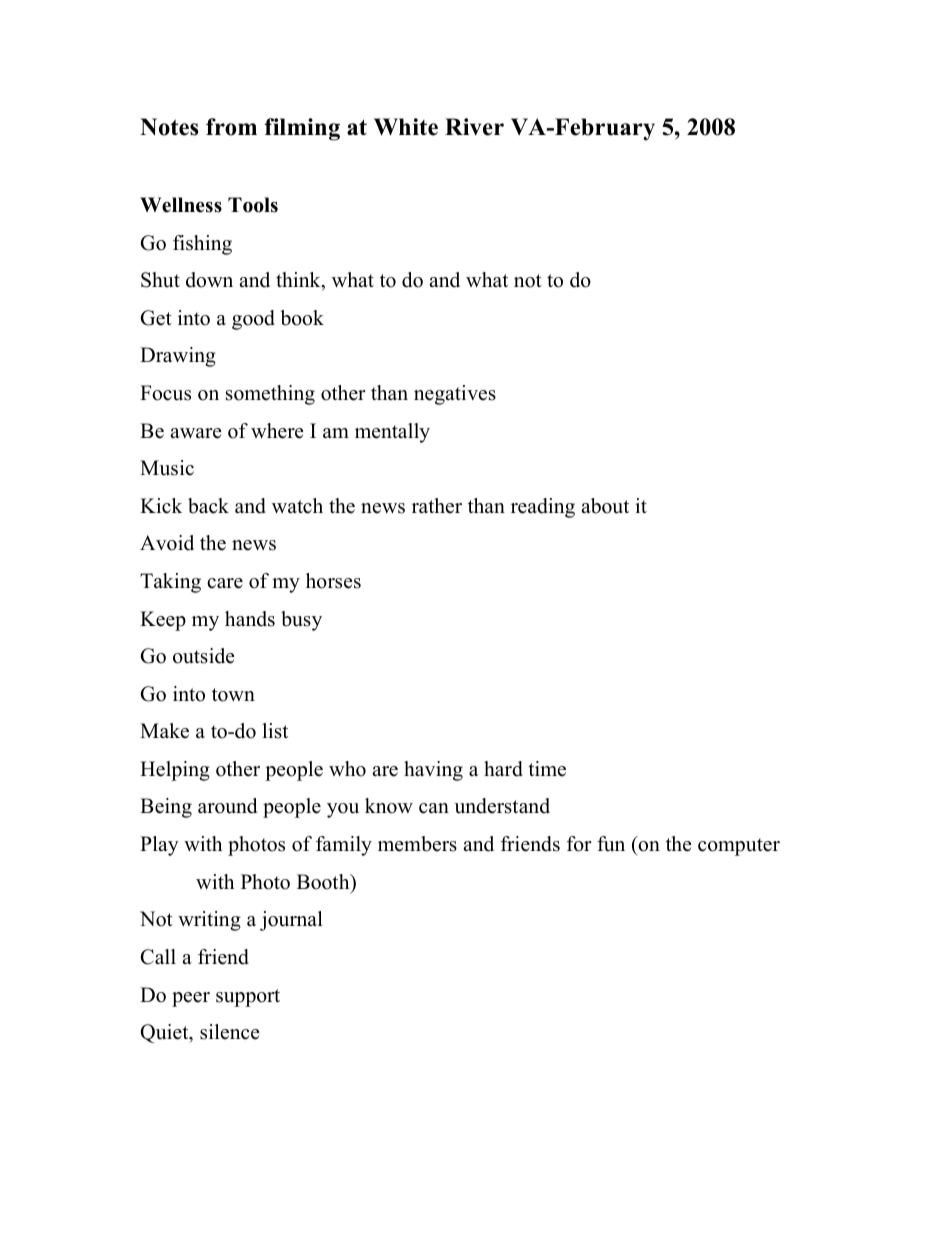  Describe the element at coordinates (739, 847) in the screenshot. I see `computer` at that location.
